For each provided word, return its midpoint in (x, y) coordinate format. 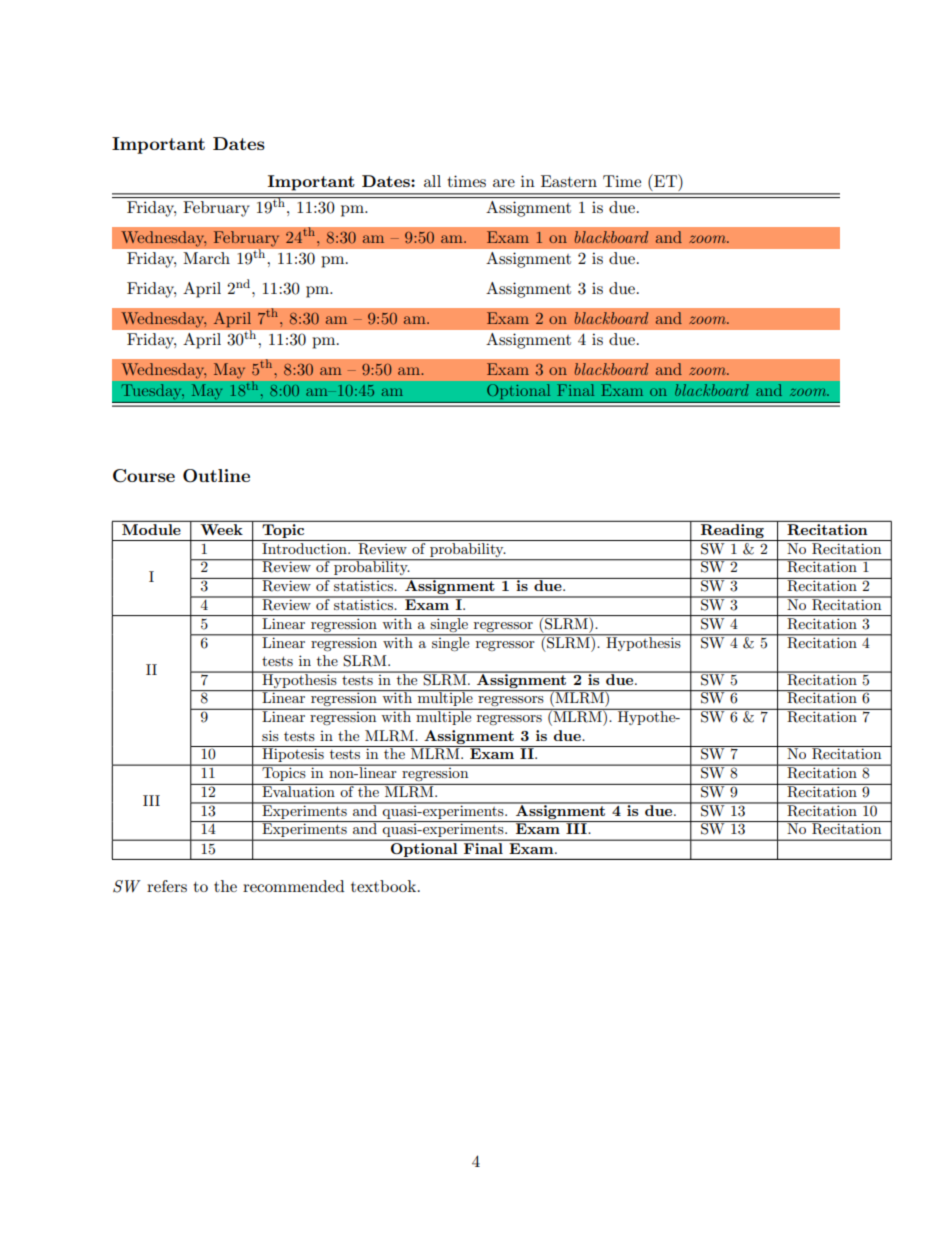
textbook (385, 886)
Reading (732, 529)
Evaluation (298, 790)
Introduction (305, 548)
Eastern (569, 181)
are (504, 183)
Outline (216, 476)
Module (151, 528)
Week (221, 528)
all (432, 181)
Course (144, 476)
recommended (293, 886)
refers (167, 886)
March (207, 258)
